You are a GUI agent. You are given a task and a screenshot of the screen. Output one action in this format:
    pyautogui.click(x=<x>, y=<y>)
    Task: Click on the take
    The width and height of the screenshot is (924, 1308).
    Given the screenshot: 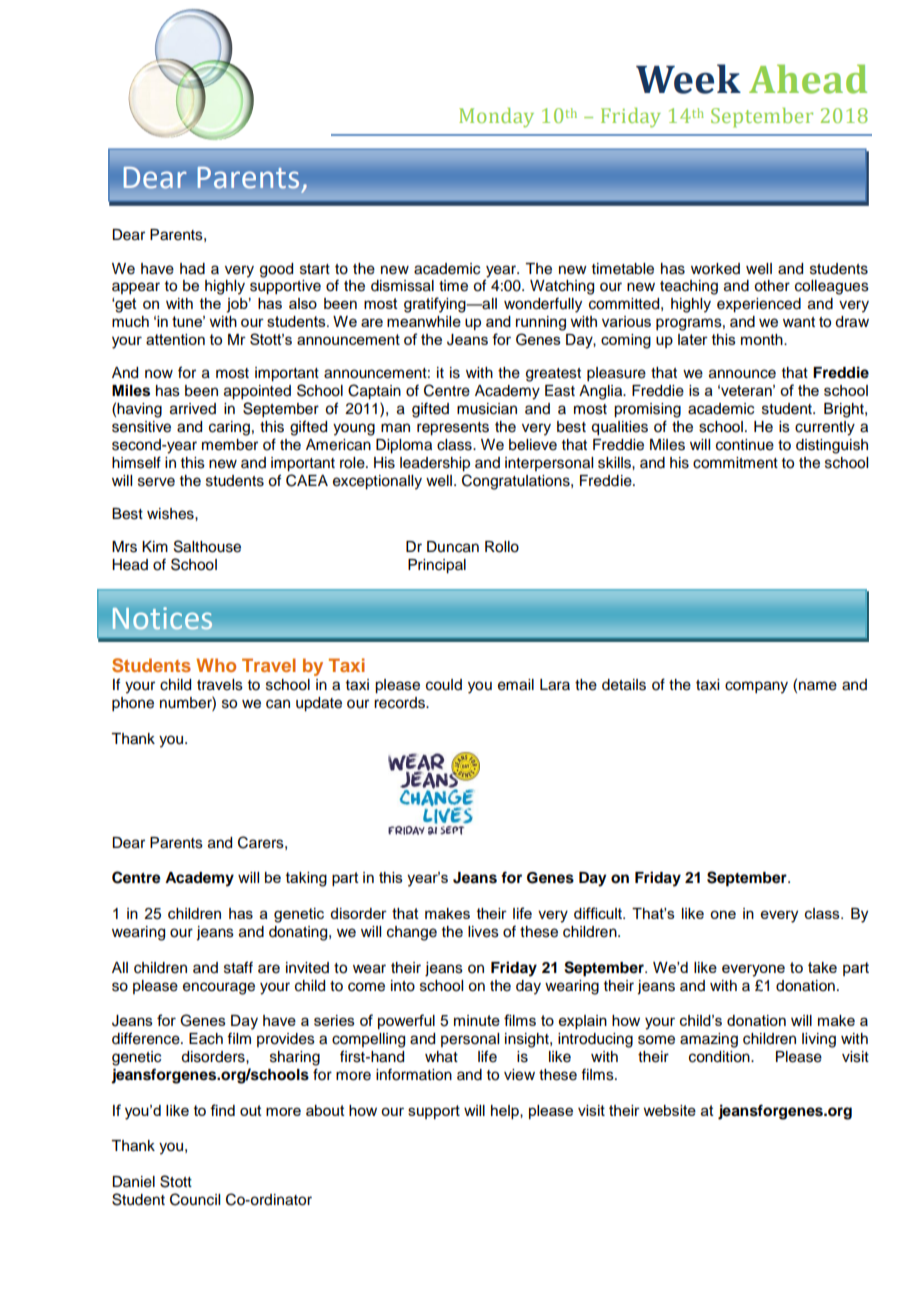 What is the action you would take?
    pyautogui.click(x=822, y=967)
